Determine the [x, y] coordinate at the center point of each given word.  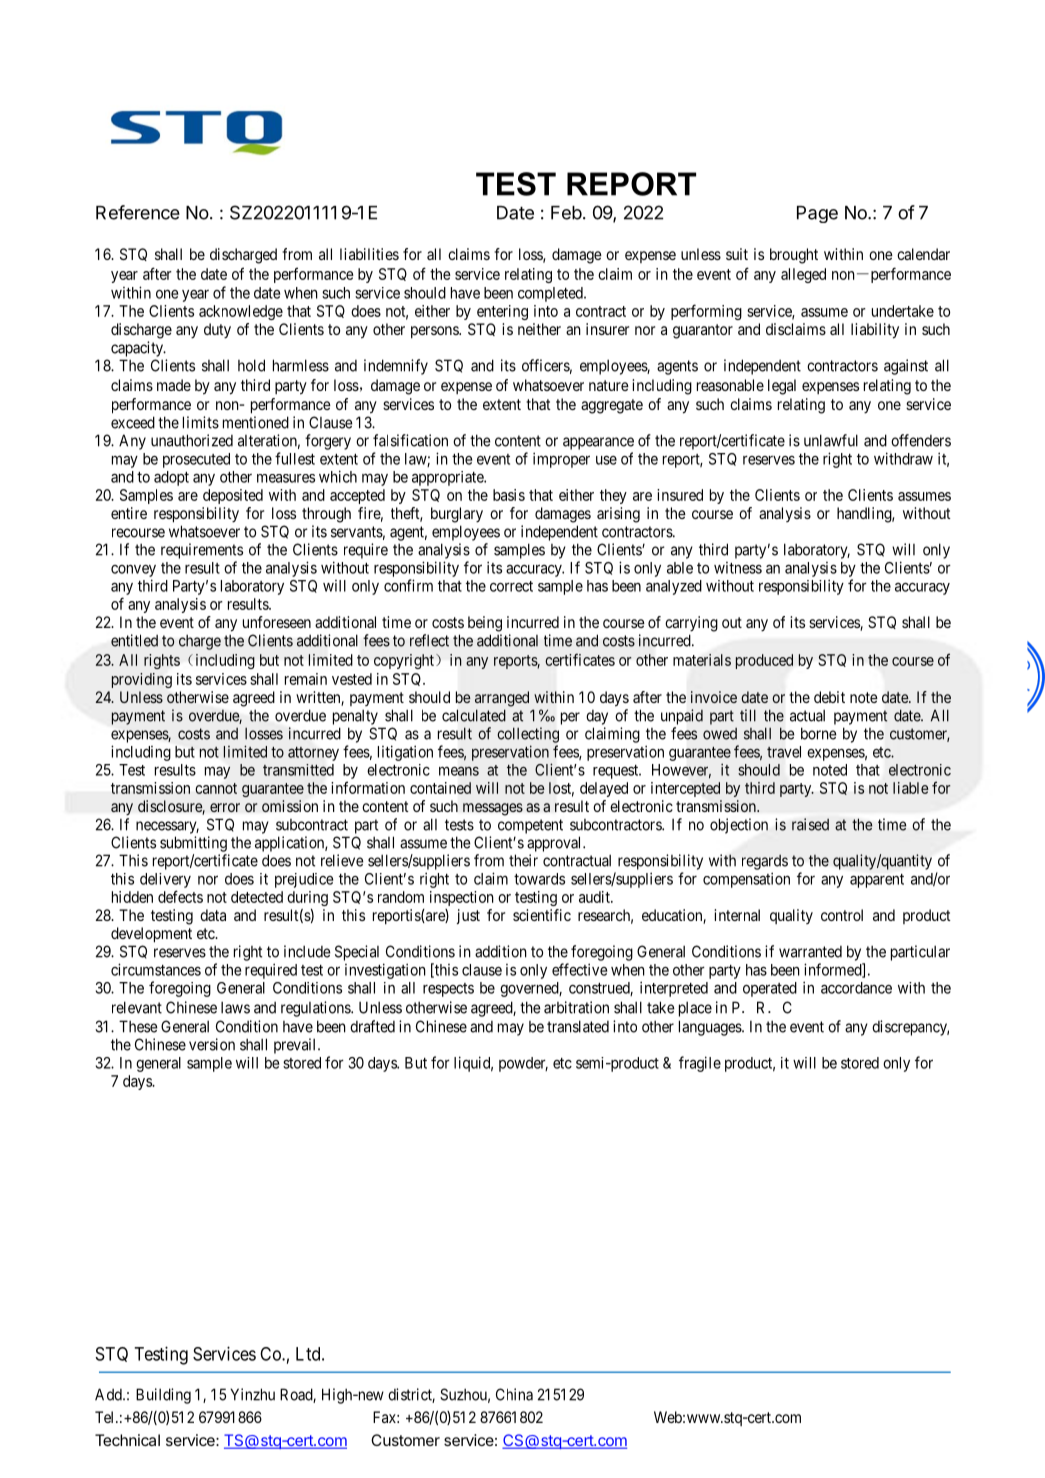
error [225, 807]
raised [810, 824]
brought [794, 256]
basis [509, 495]
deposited [233, 496]
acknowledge [241, 312]
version [212, 1044]
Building [163, 1396]
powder [523, 1064]
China [514, 1394]
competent [530, 826]
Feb [566, 213]
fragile [700, 1064]
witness [738, 568]
